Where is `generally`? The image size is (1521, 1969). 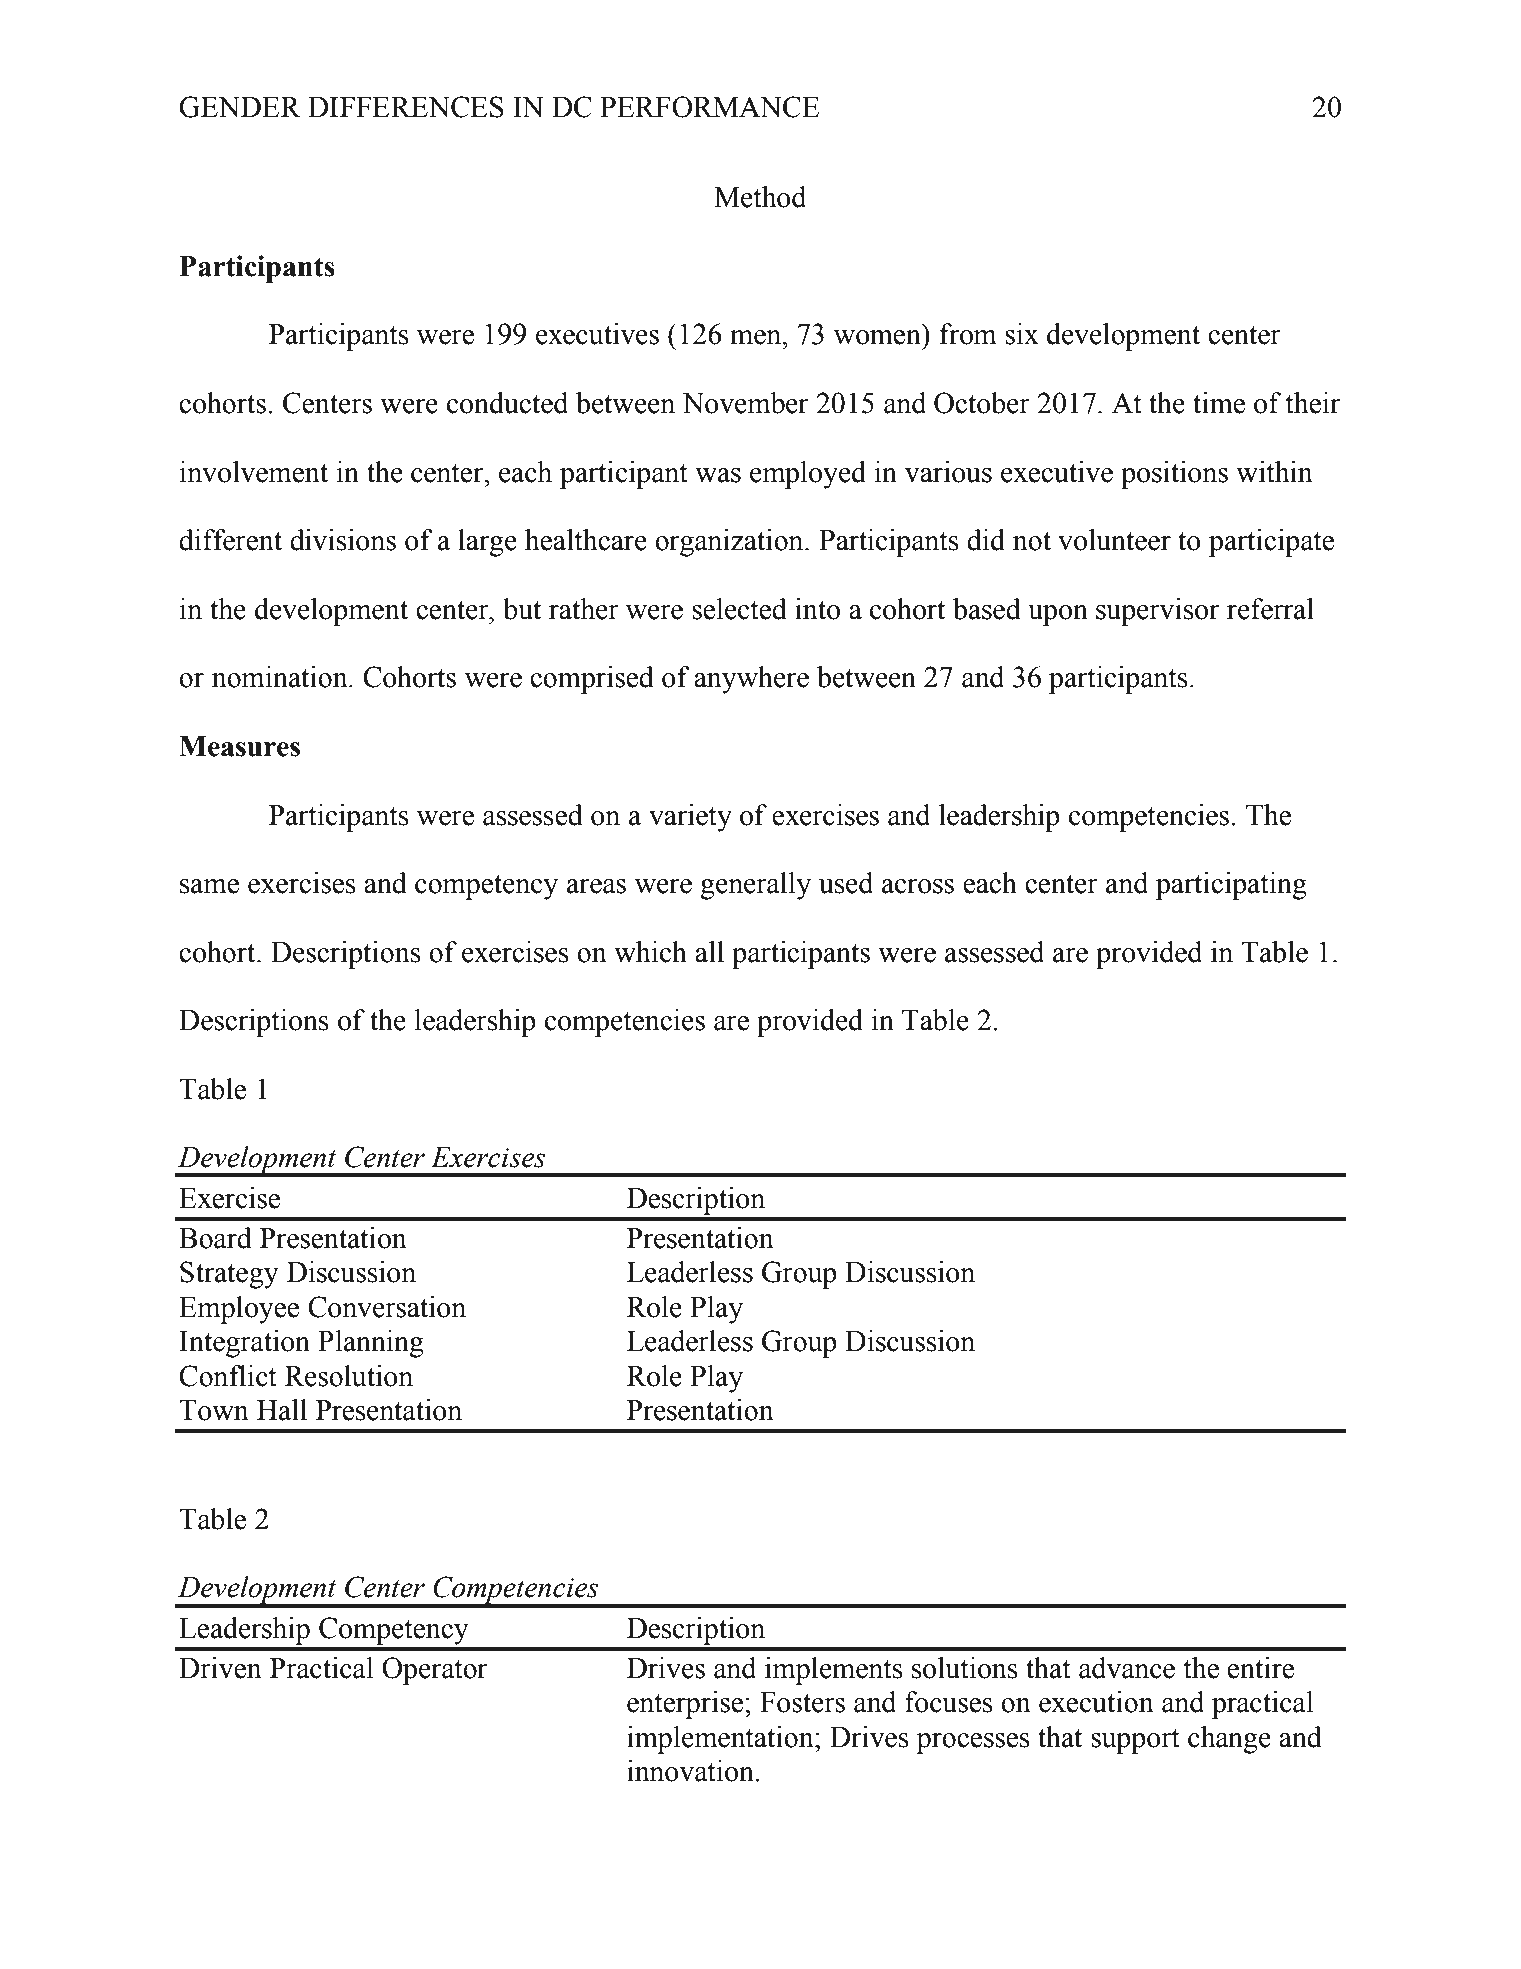
generally is located at coordinates (756, 886).
